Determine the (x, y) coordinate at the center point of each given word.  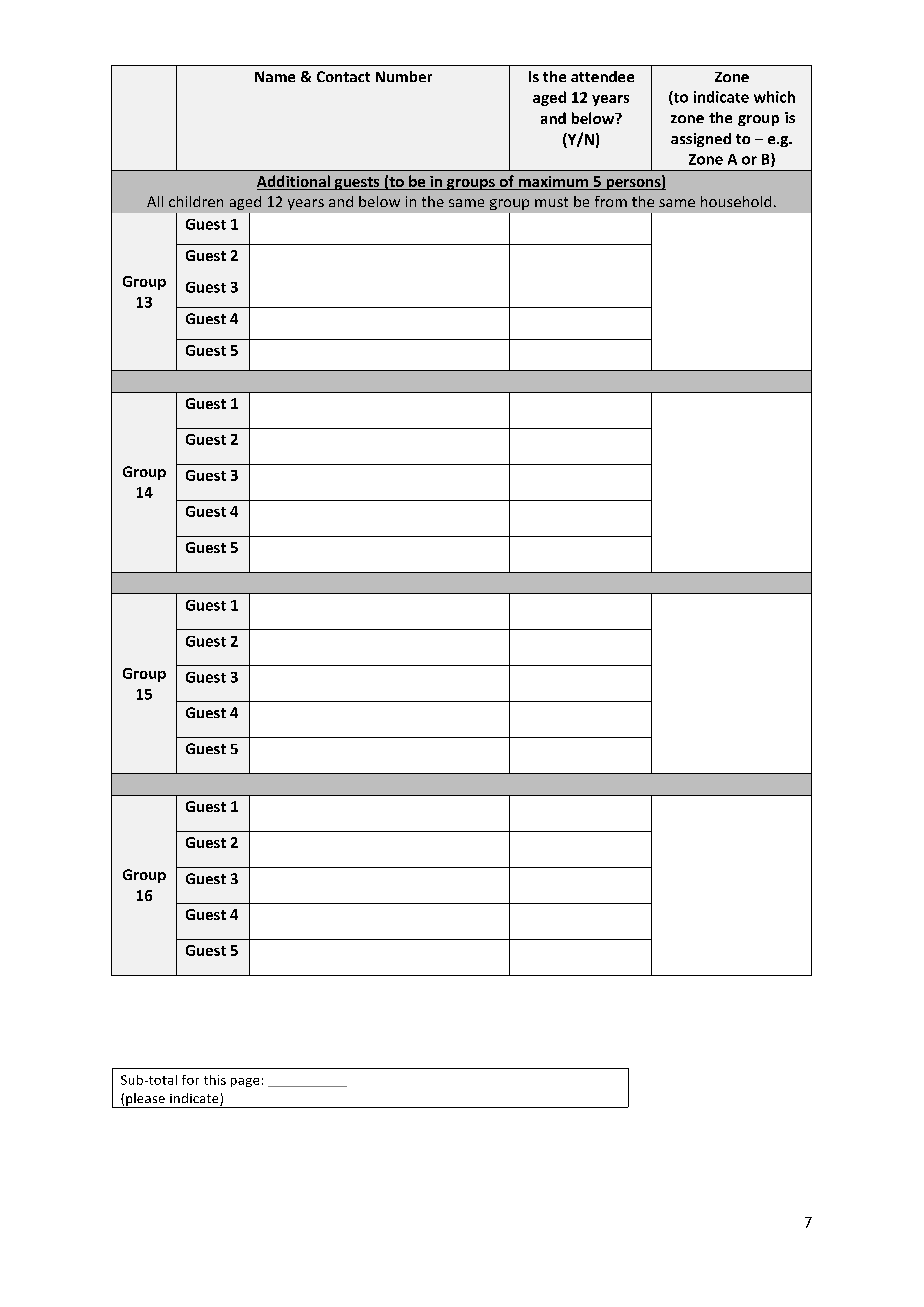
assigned (701, 140)
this (215, 1080)
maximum (553, 183)
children (196, 201)
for (190, 1080)
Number (404, 76)
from (611, 201)
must (551, 202)
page (245, 1082)
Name (275, 76)
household (736, 201)
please (145, 1100)
